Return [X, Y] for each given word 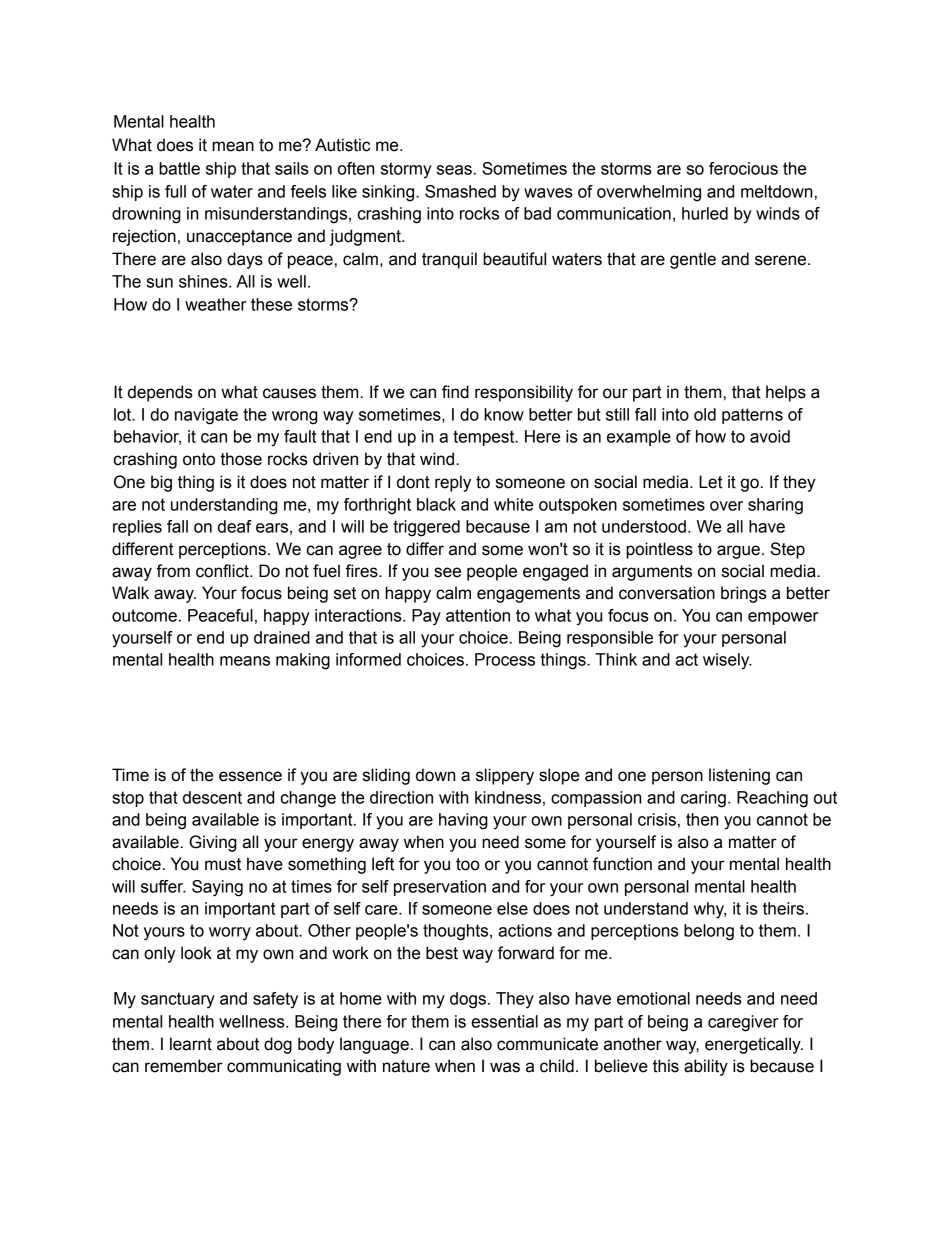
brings [744, 594]
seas [454, 170]
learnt [191, 1044]
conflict [223, 571]
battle [179, 168]
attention [478, 615]
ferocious [743, 168]
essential [504, 1021]
